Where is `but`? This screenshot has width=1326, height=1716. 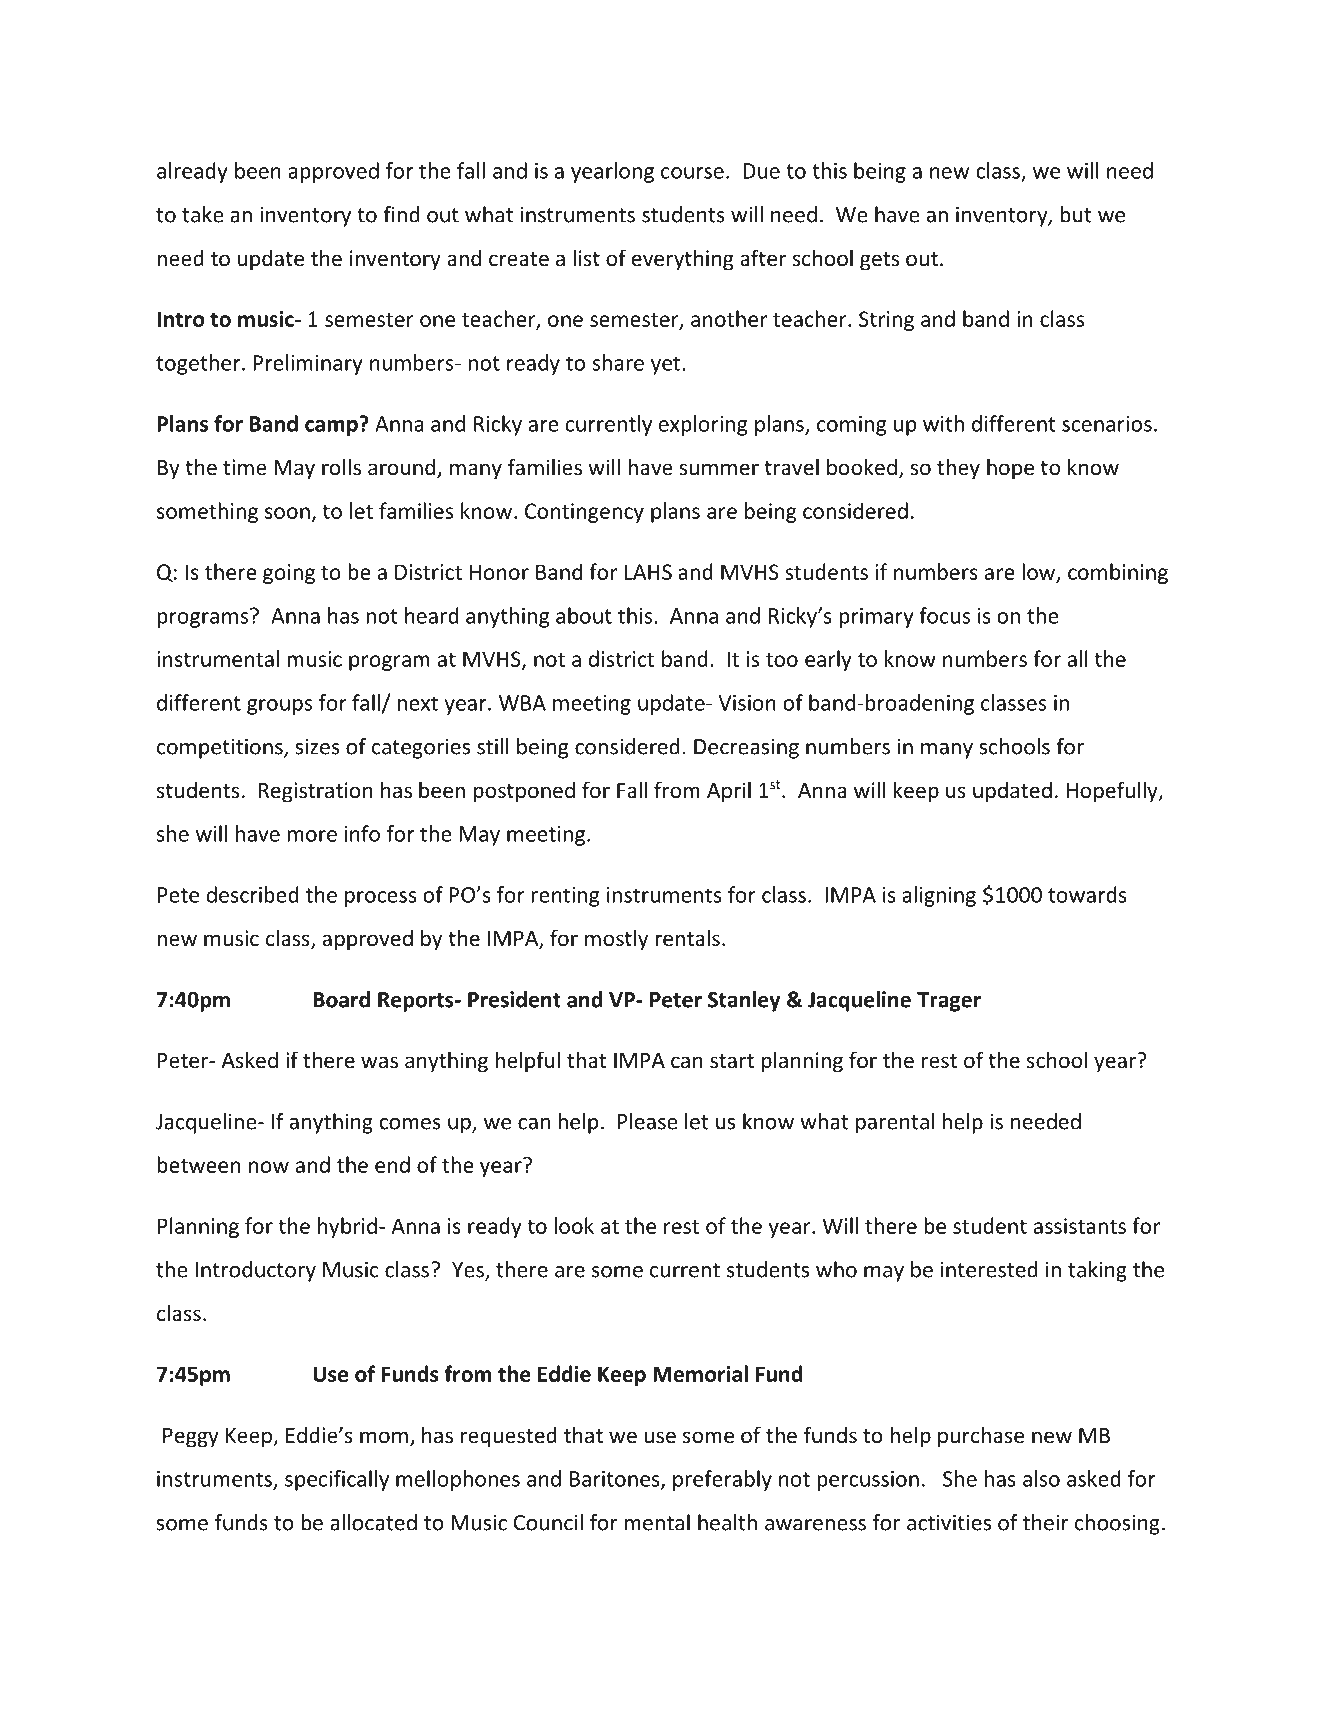 but is located at coordinates (1076, 214).
